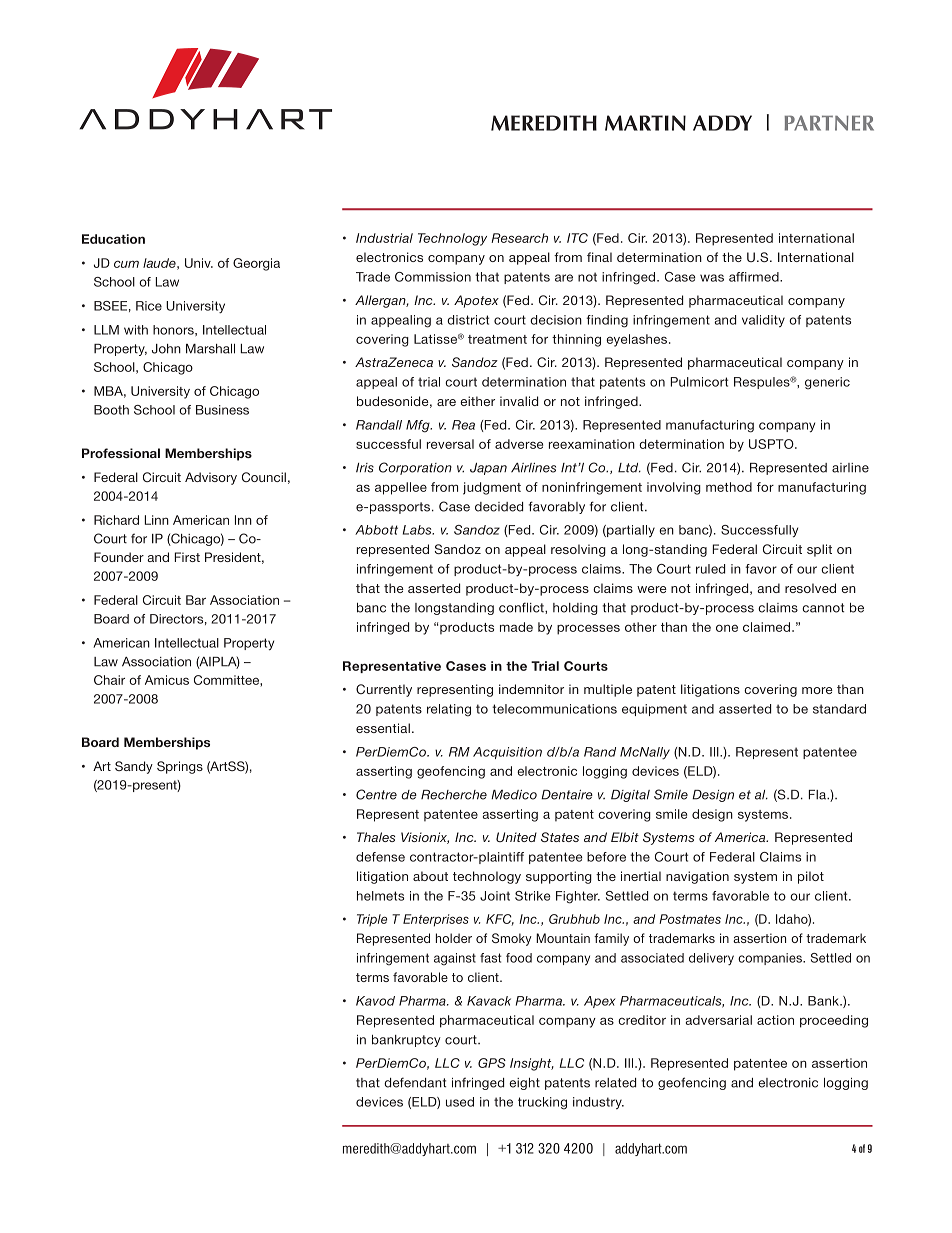  I want to click on Education, so click(113, 239).
